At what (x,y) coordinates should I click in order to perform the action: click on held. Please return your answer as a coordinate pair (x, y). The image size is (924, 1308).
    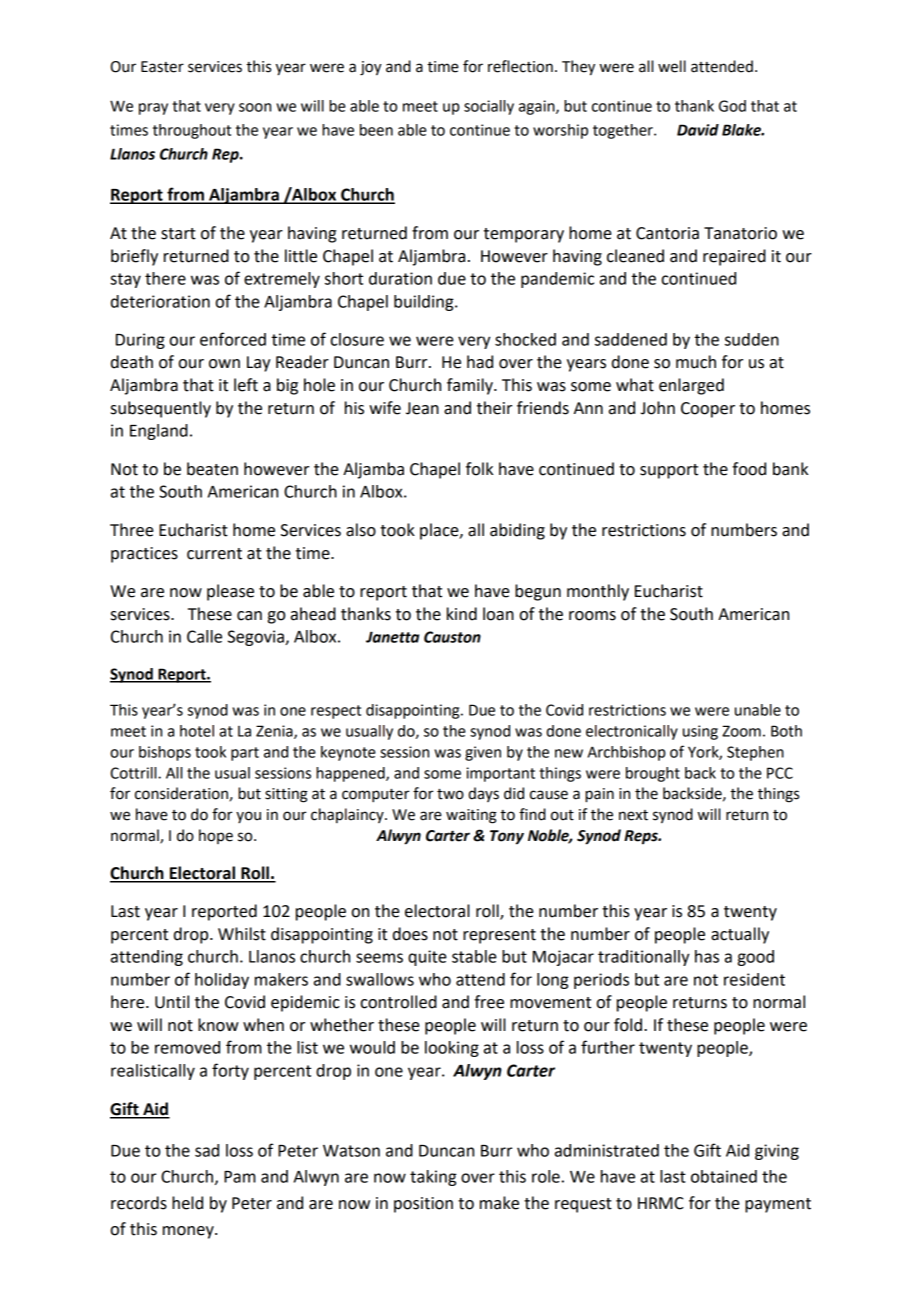
    Looking at the image, I should click on (187, 1203).
